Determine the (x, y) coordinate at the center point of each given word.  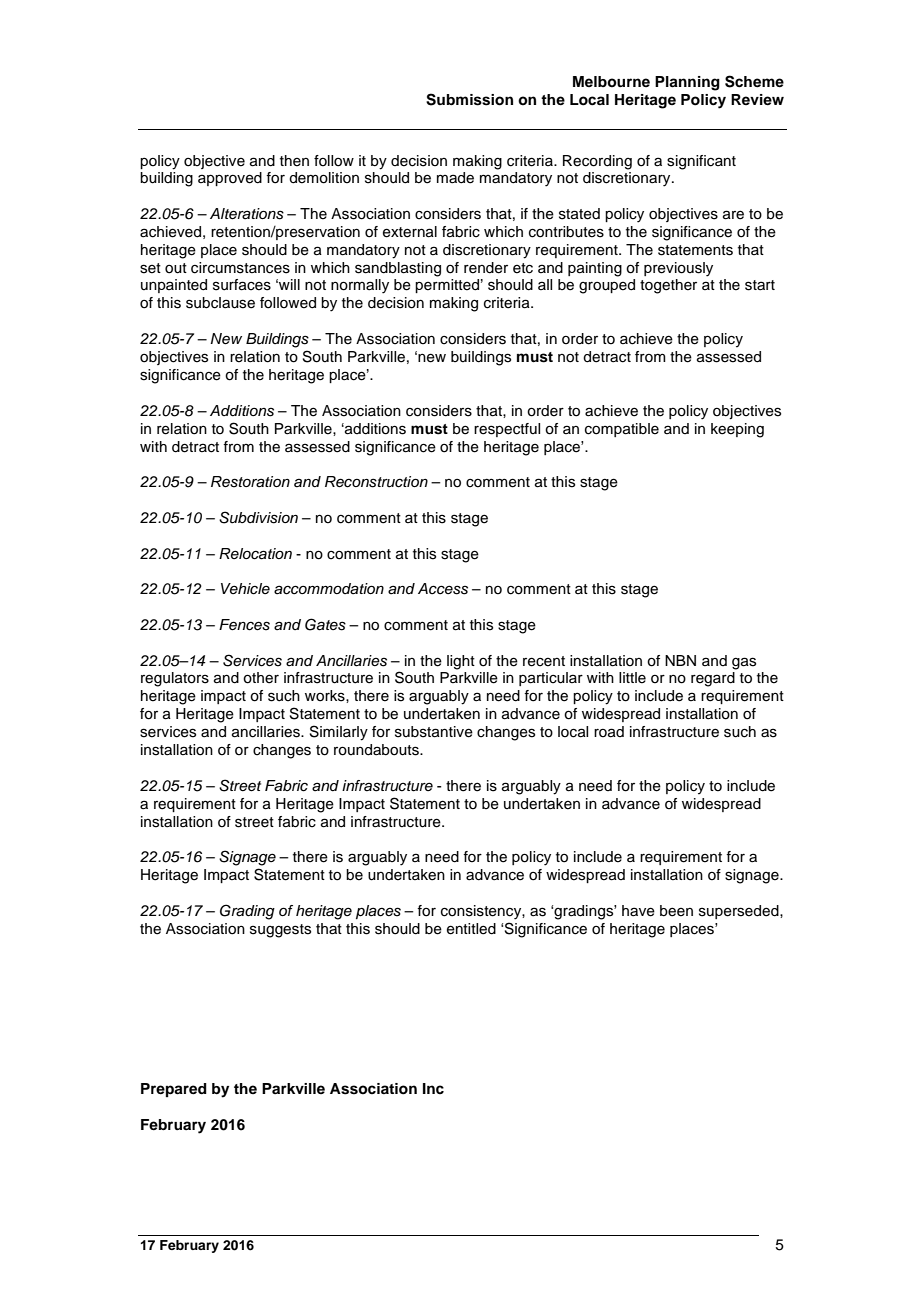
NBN (680, 660)
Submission (469, 99)
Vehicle (245, 589)
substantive (434, 732)
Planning (687, 83)
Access (443, 589)
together (668, 286)
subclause (220, 303)
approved (230, 179)
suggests (280, 931)
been (676, 911)
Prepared (174, 1090)
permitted (447, 286)
